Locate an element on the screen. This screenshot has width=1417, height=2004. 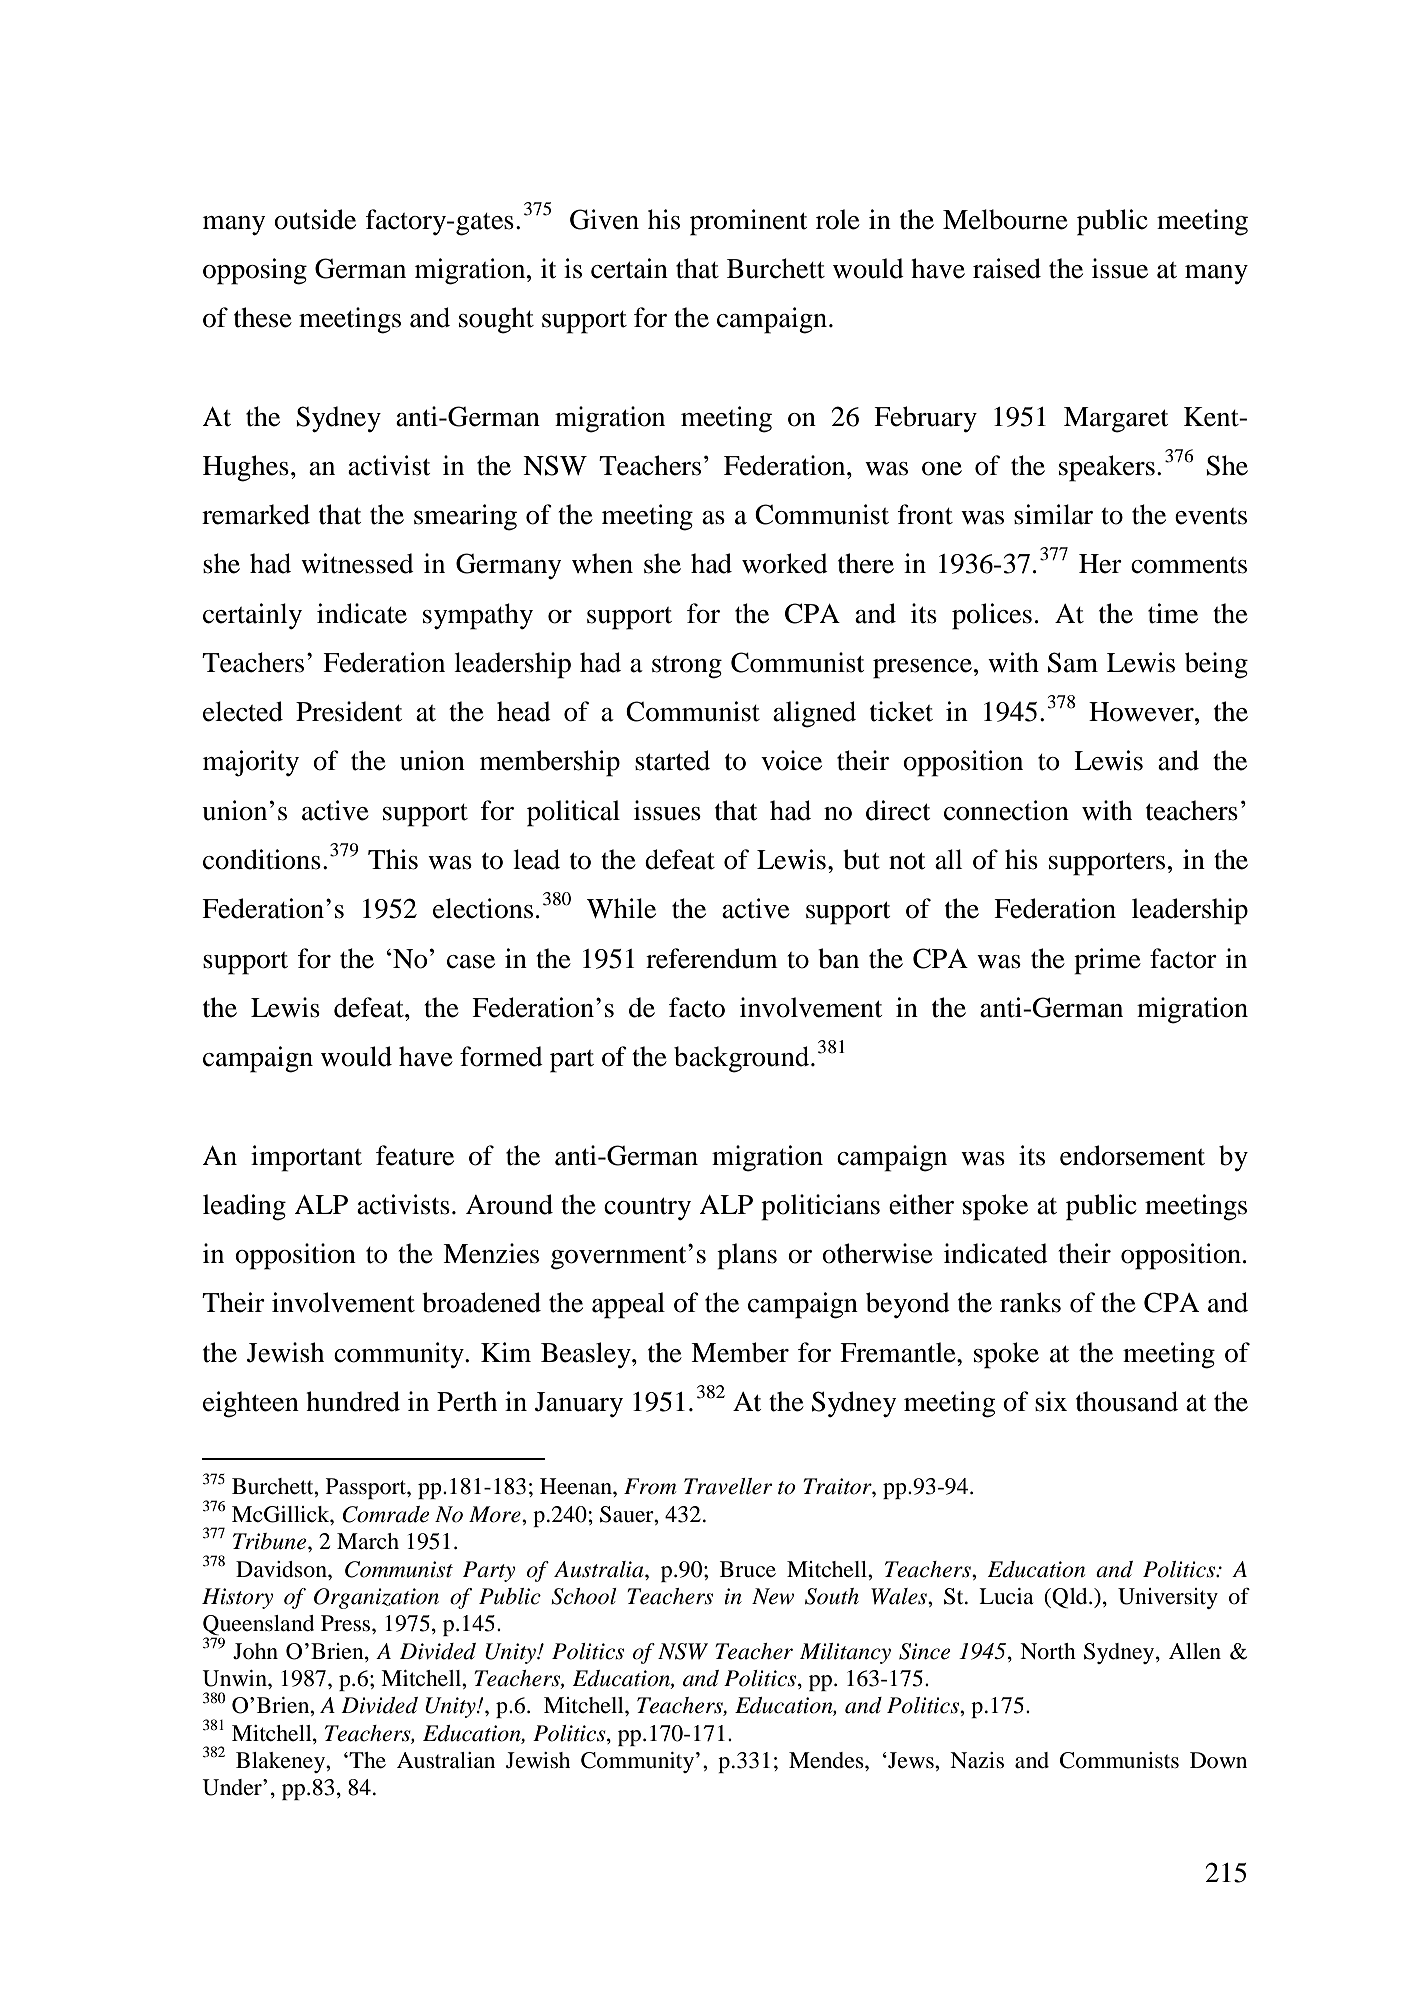
raised is located at coordinates (1007, 268).
